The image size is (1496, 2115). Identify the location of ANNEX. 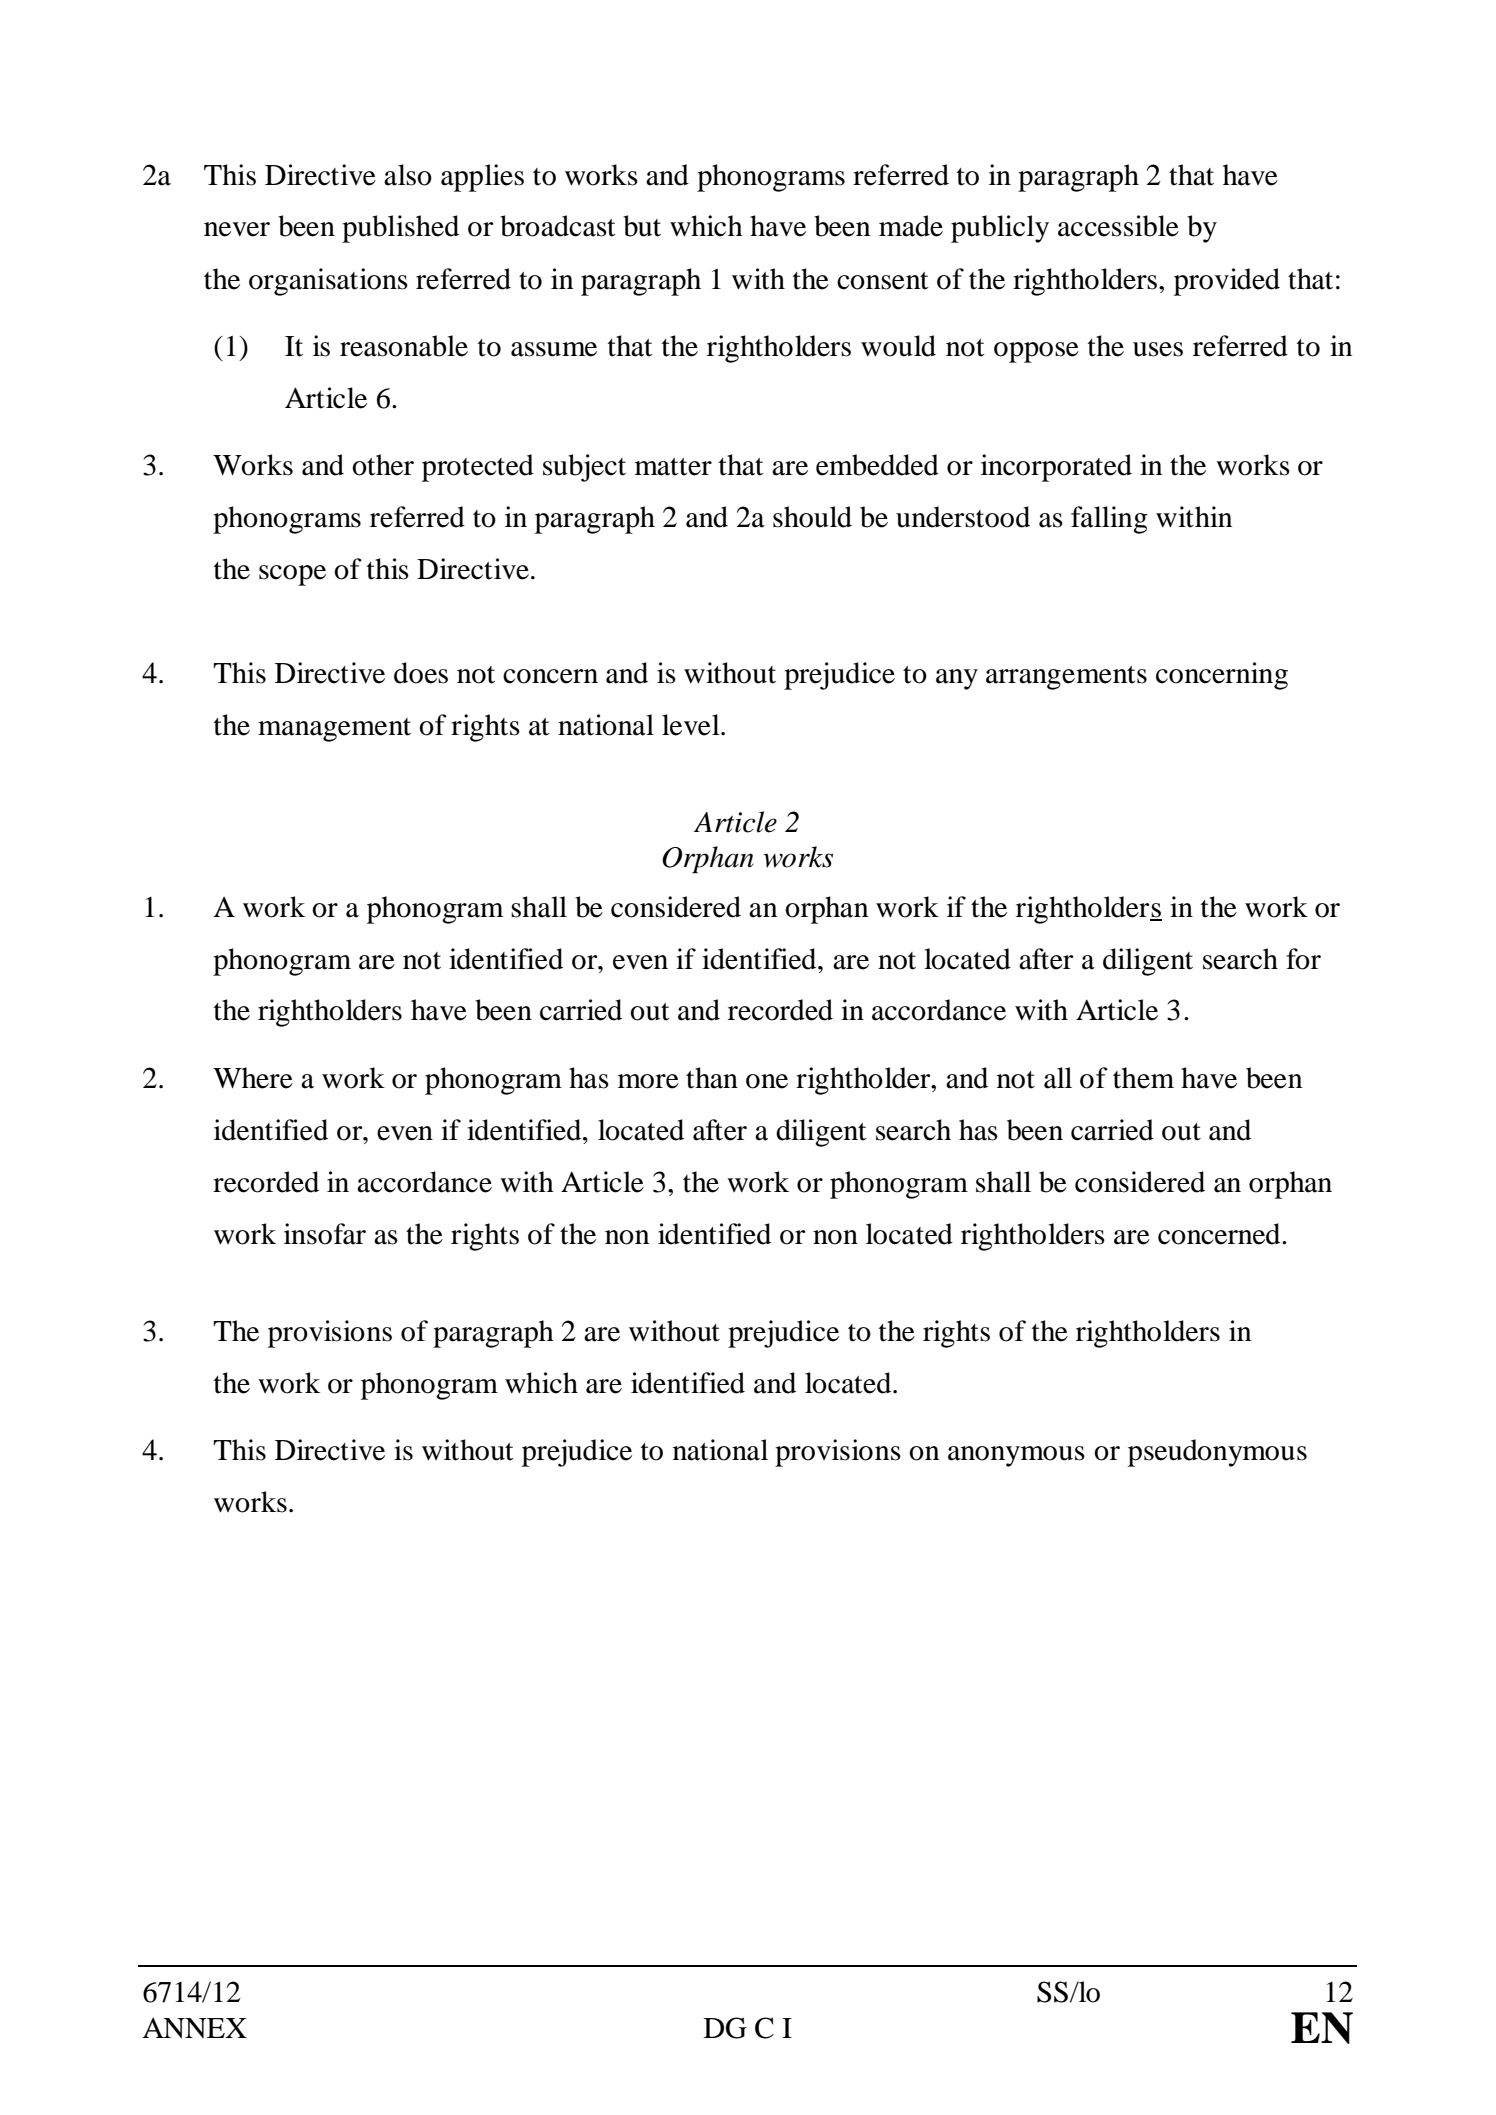
(194, 2028).
